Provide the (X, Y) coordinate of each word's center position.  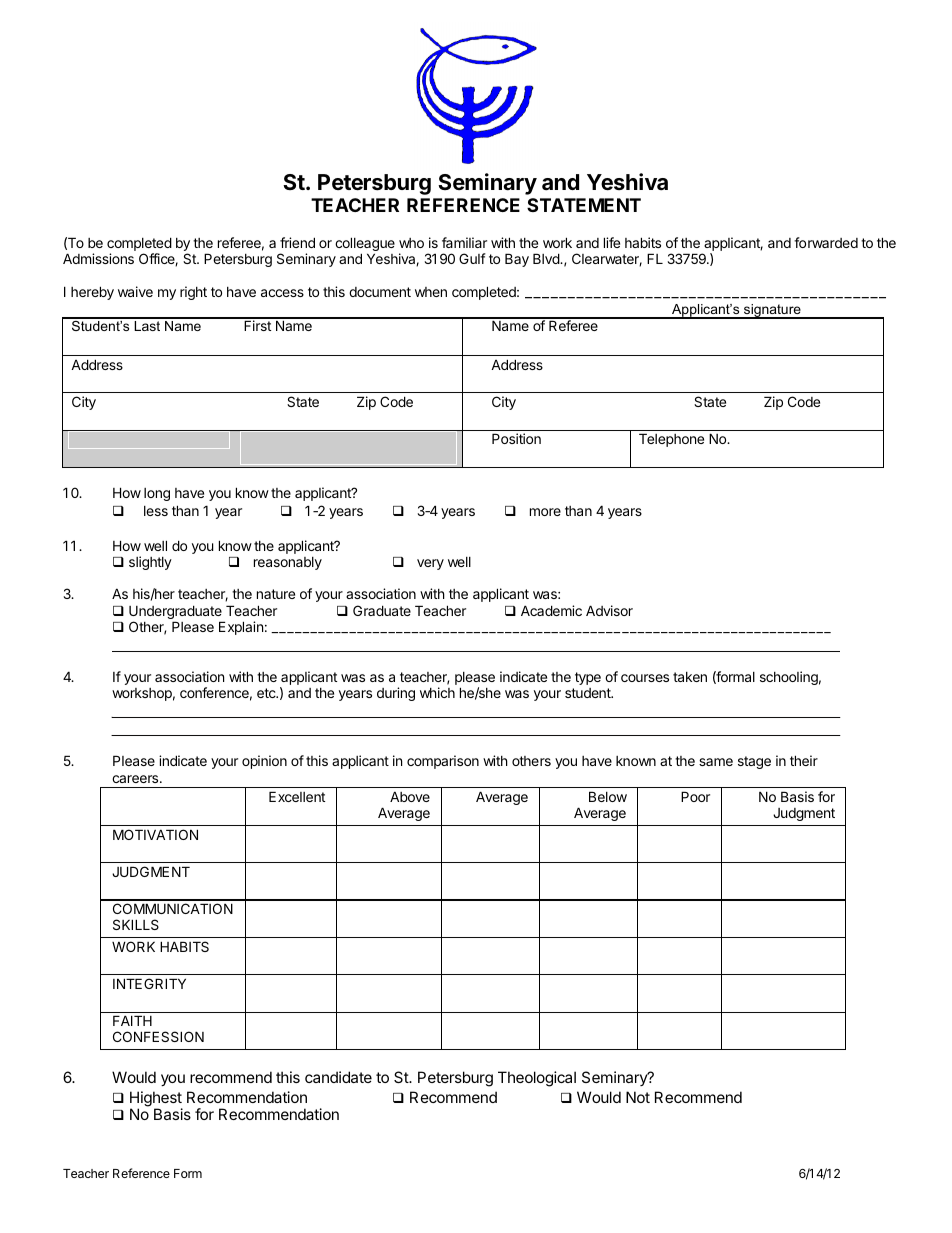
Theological (537, 1079)
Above (410, 796)
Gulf (472, 258)
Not (638, 1097)
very (430, 564)
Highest (156, 1100)
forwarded (826, 242)
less (156, 511)
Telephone (671, 440)
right (193, 293)
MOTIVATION (155, 834)
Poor (695, 796)
